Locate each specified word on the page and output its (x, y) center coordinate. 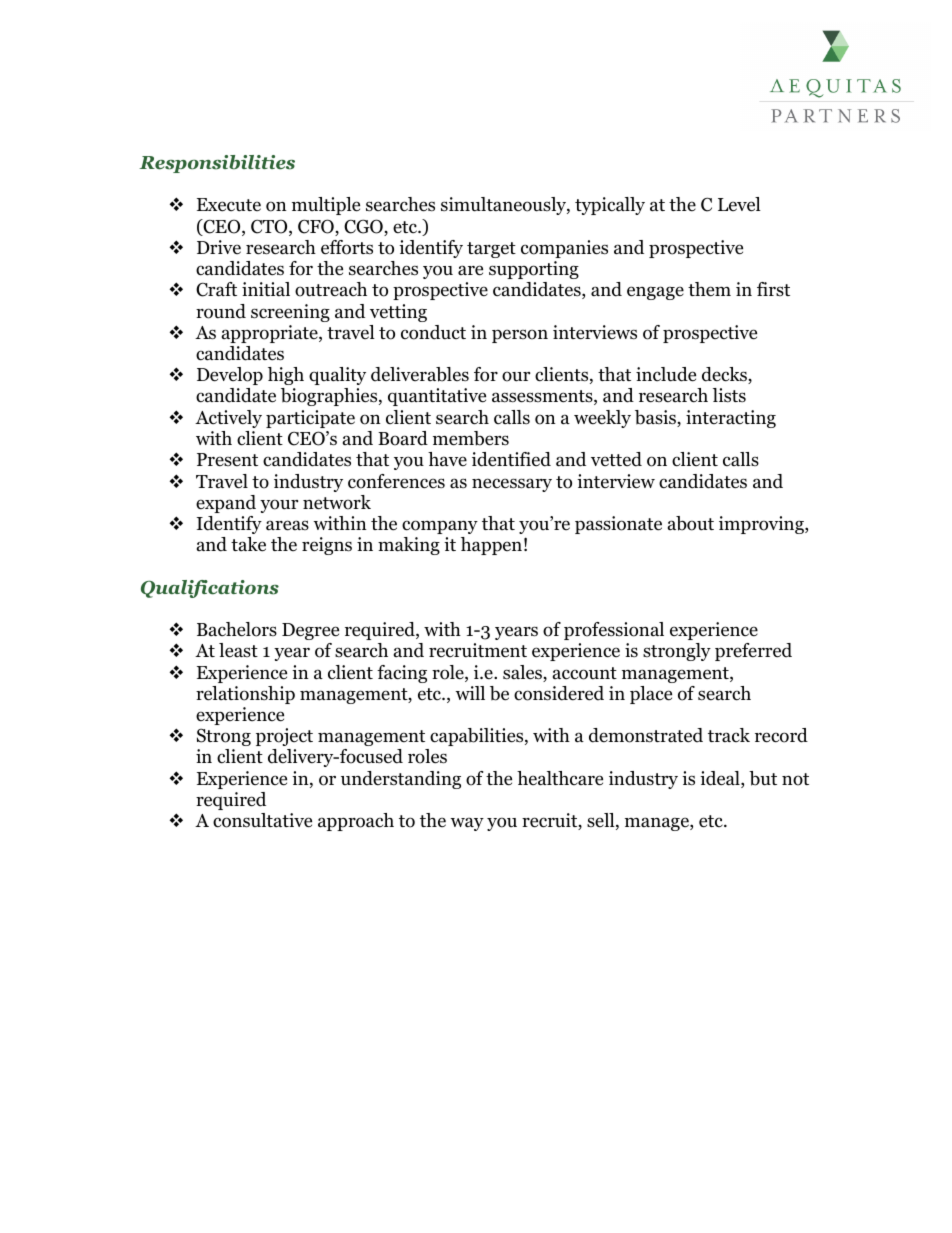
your (279, 506)
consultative (262, 820)
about (691, 523)
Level (739, 204)
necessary (512, 485)
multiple (326, 206)
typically (610, 206)
